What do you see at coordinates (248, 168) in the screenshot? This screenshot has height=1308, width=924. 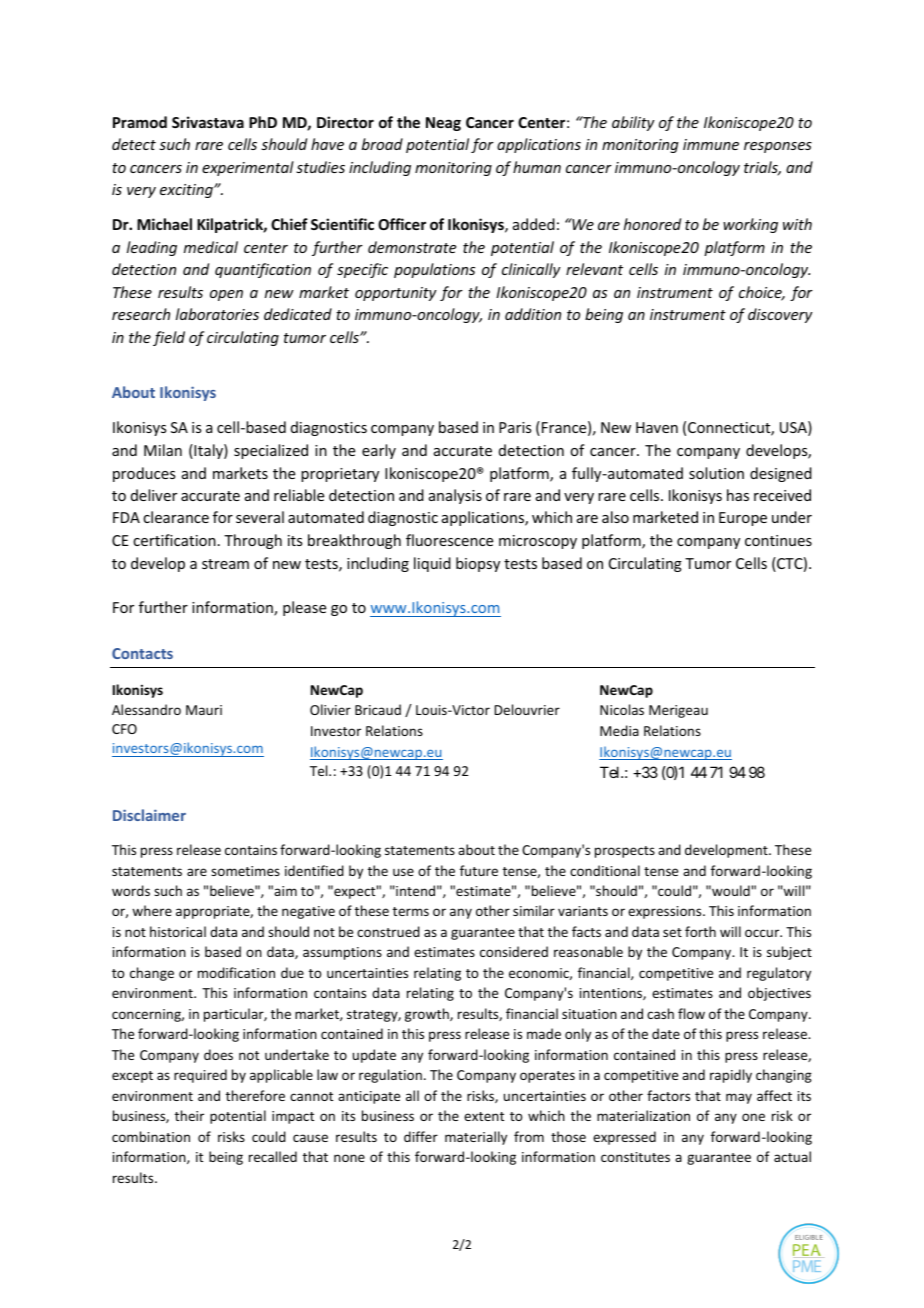 I see `experimental` at bounding box center [248, 168].
